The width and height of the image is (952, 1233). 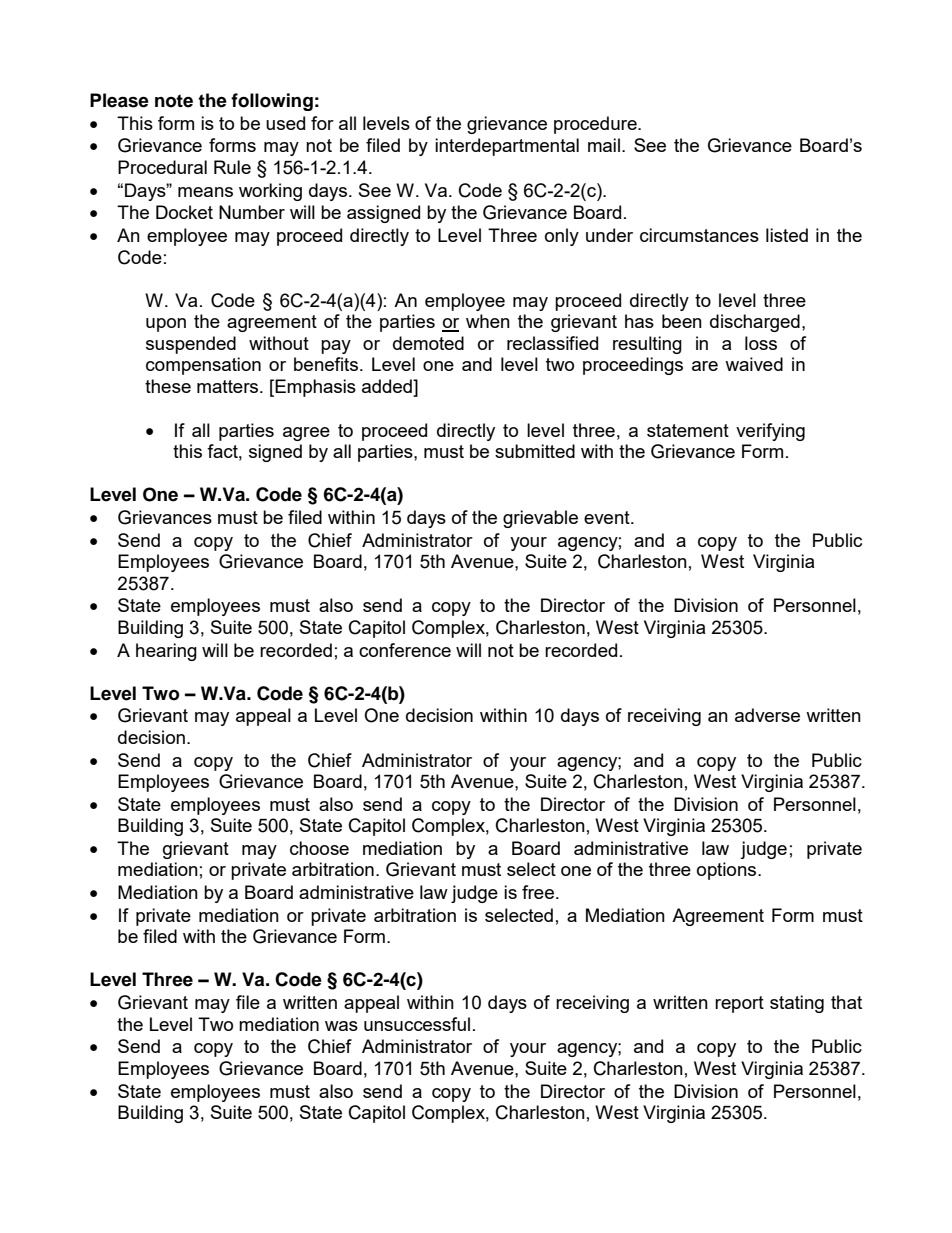 I want to click on verifying, so click(x=770, y=432).
